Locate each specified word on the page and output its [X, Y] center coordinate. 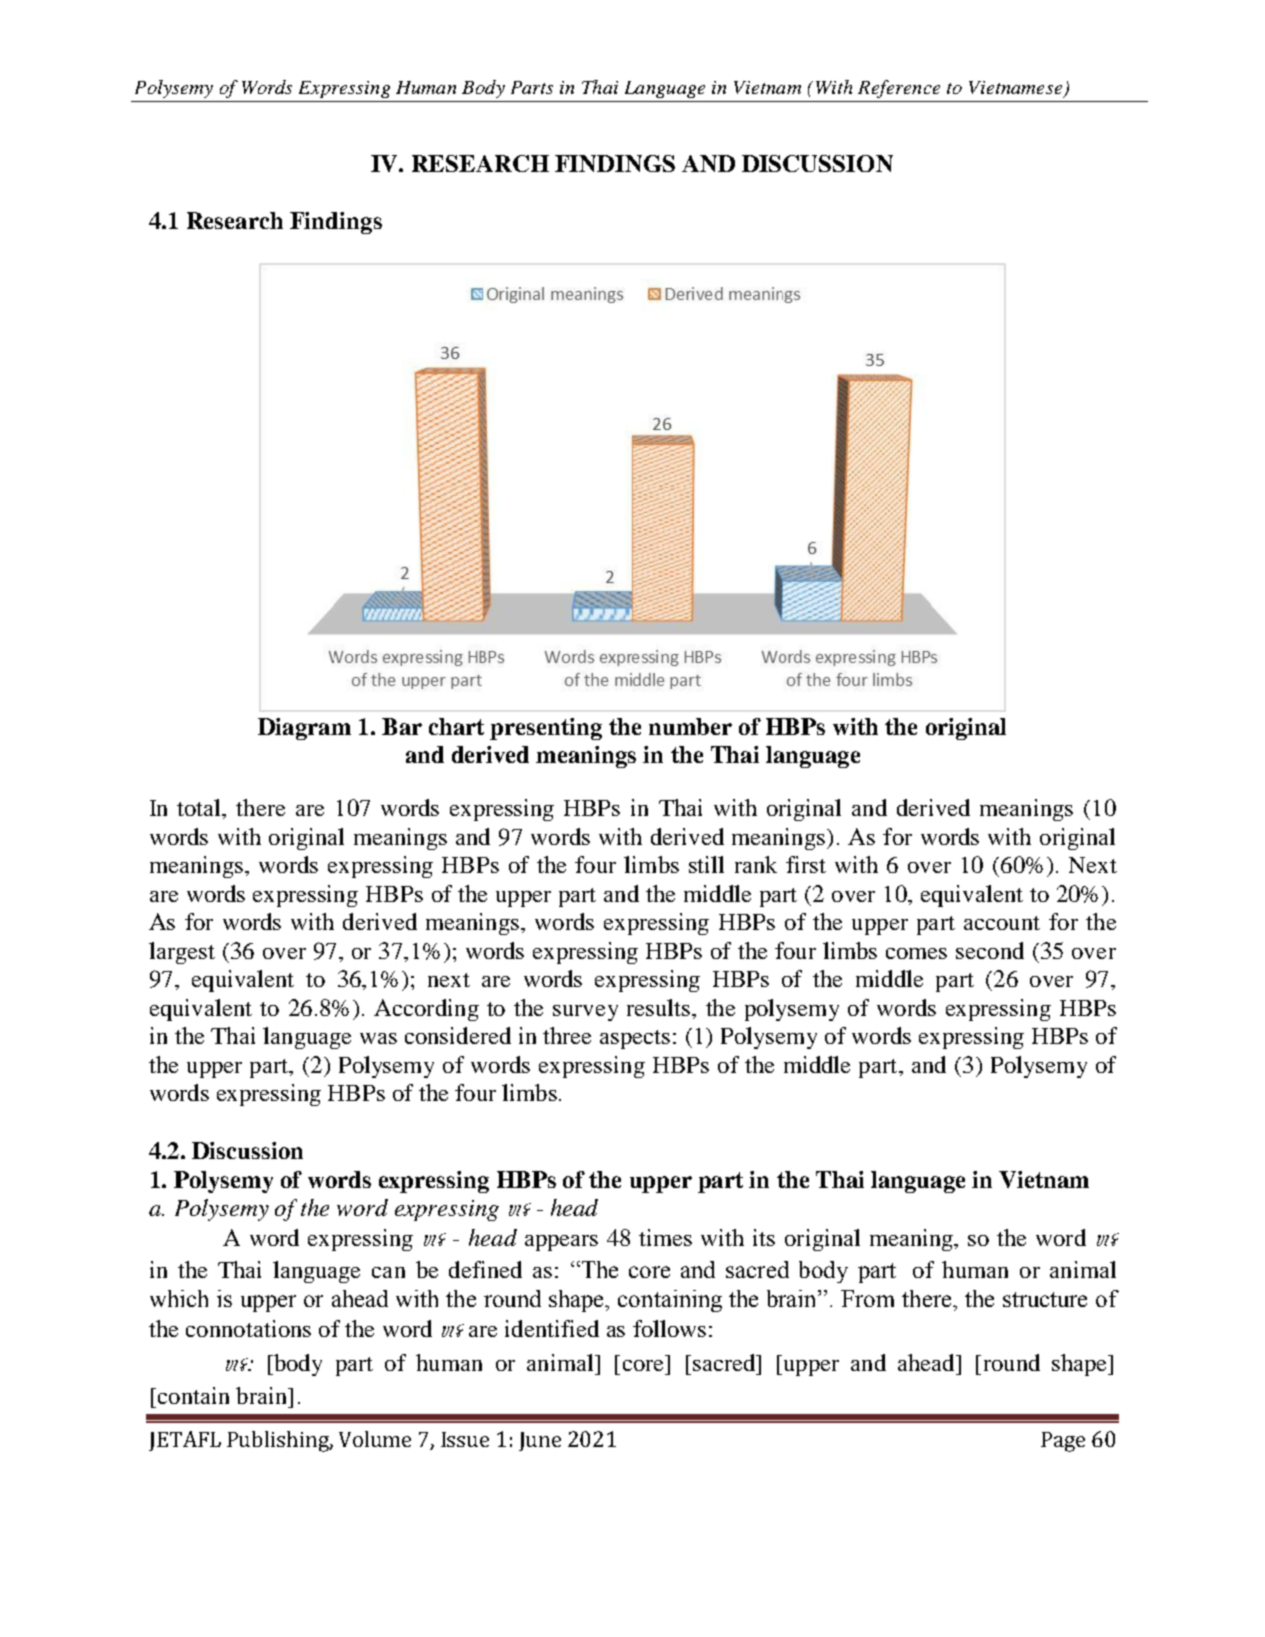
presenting [546, 729]
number [690, 726]
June [540, 1441]
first [806, 864]
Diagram [304, 729]
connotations [248, 1328]
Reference [899, 89]
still [706, 864]
